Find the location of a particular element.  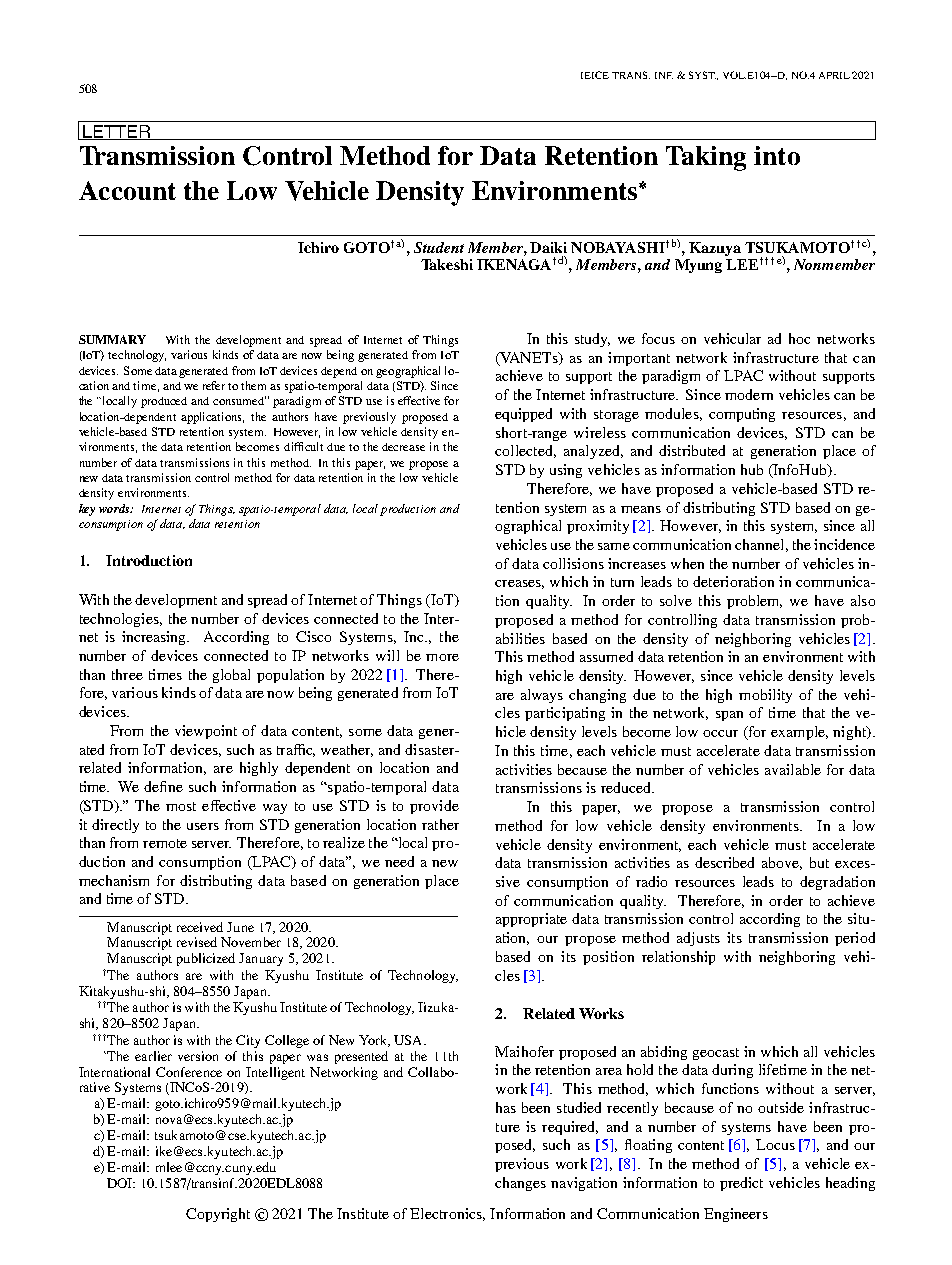

more is located at coordinates (442, 657).
